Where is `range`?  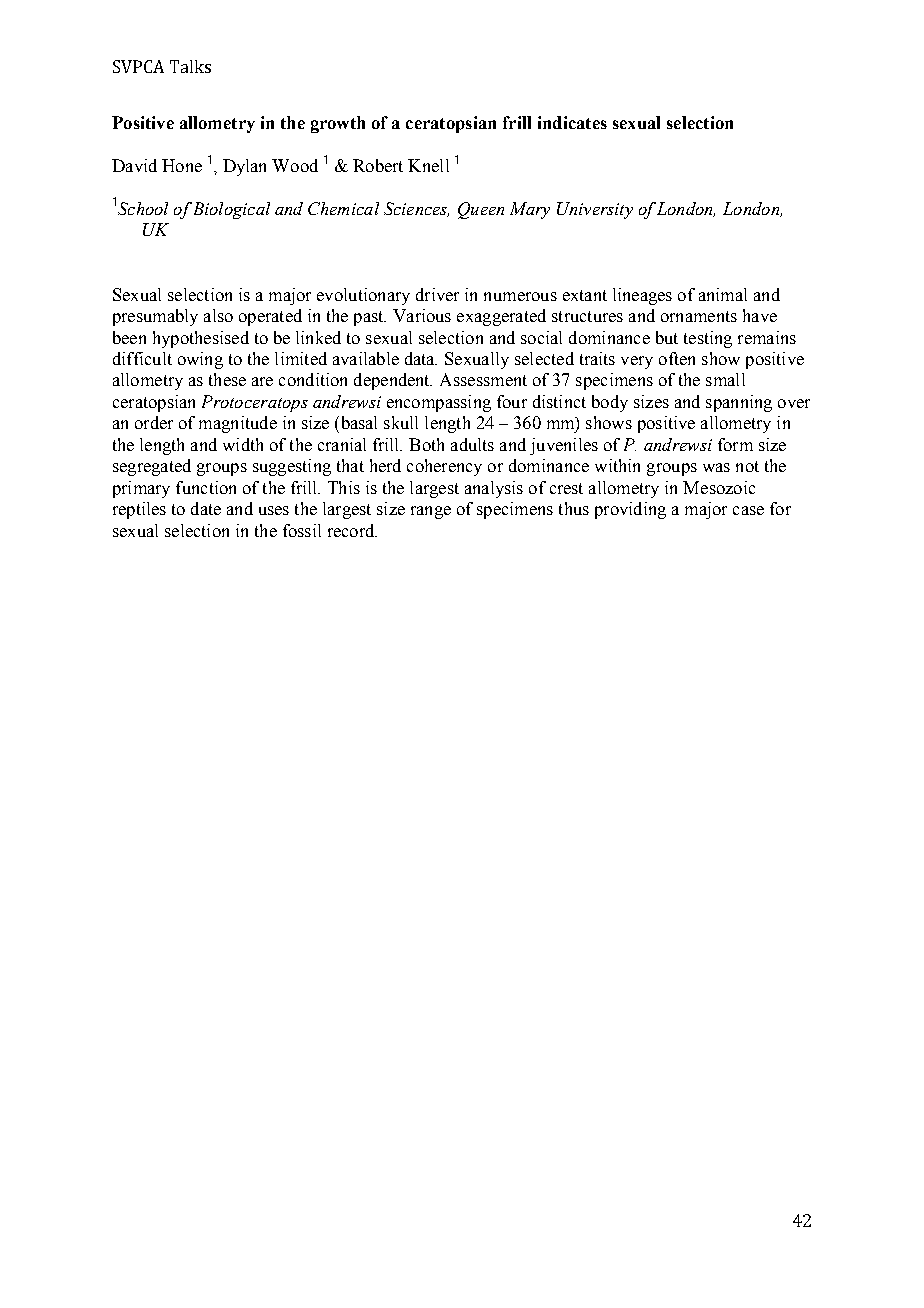 range is located at coordinates (431, 512).
